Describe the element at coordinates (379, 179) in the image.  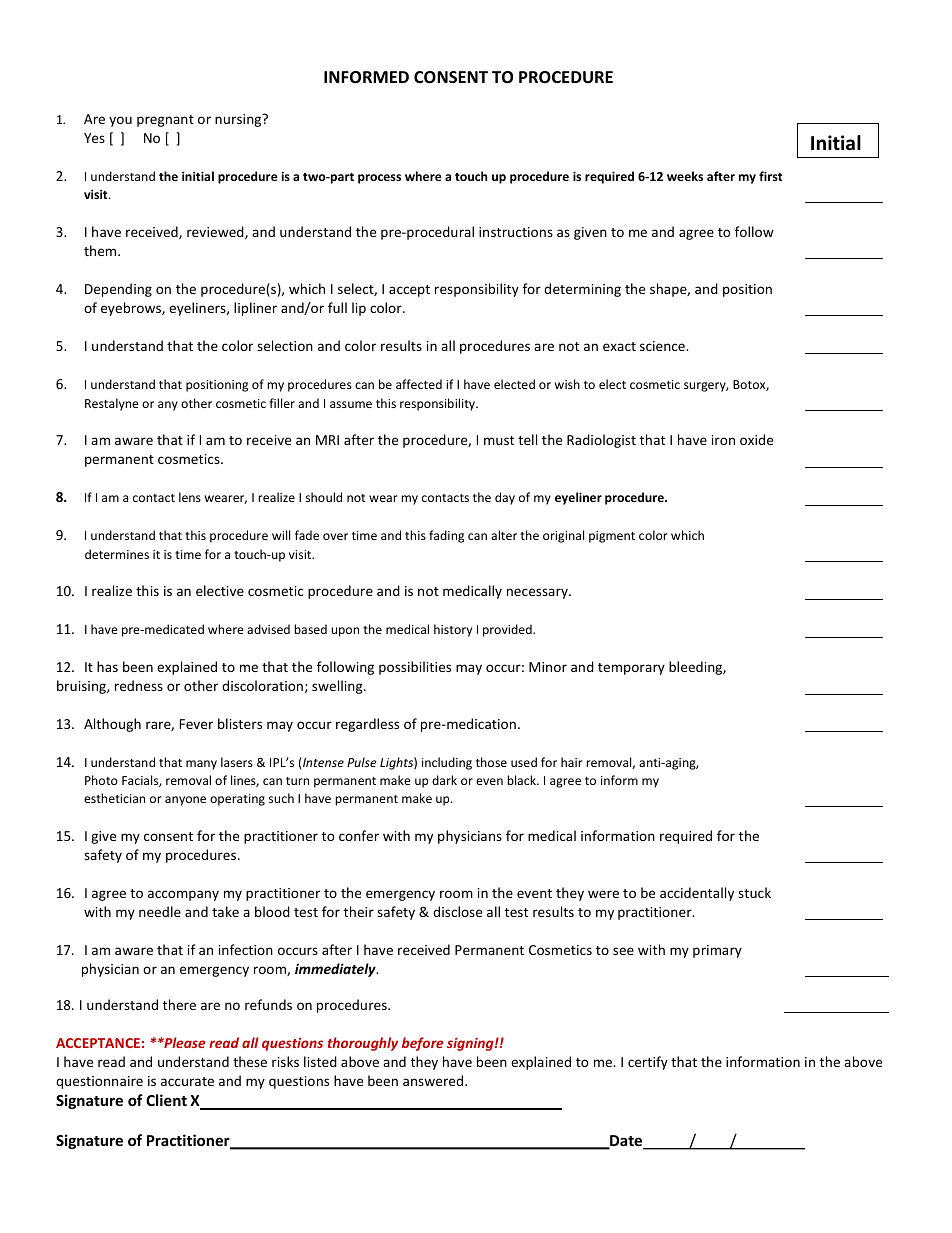
I see `process` at that location.
